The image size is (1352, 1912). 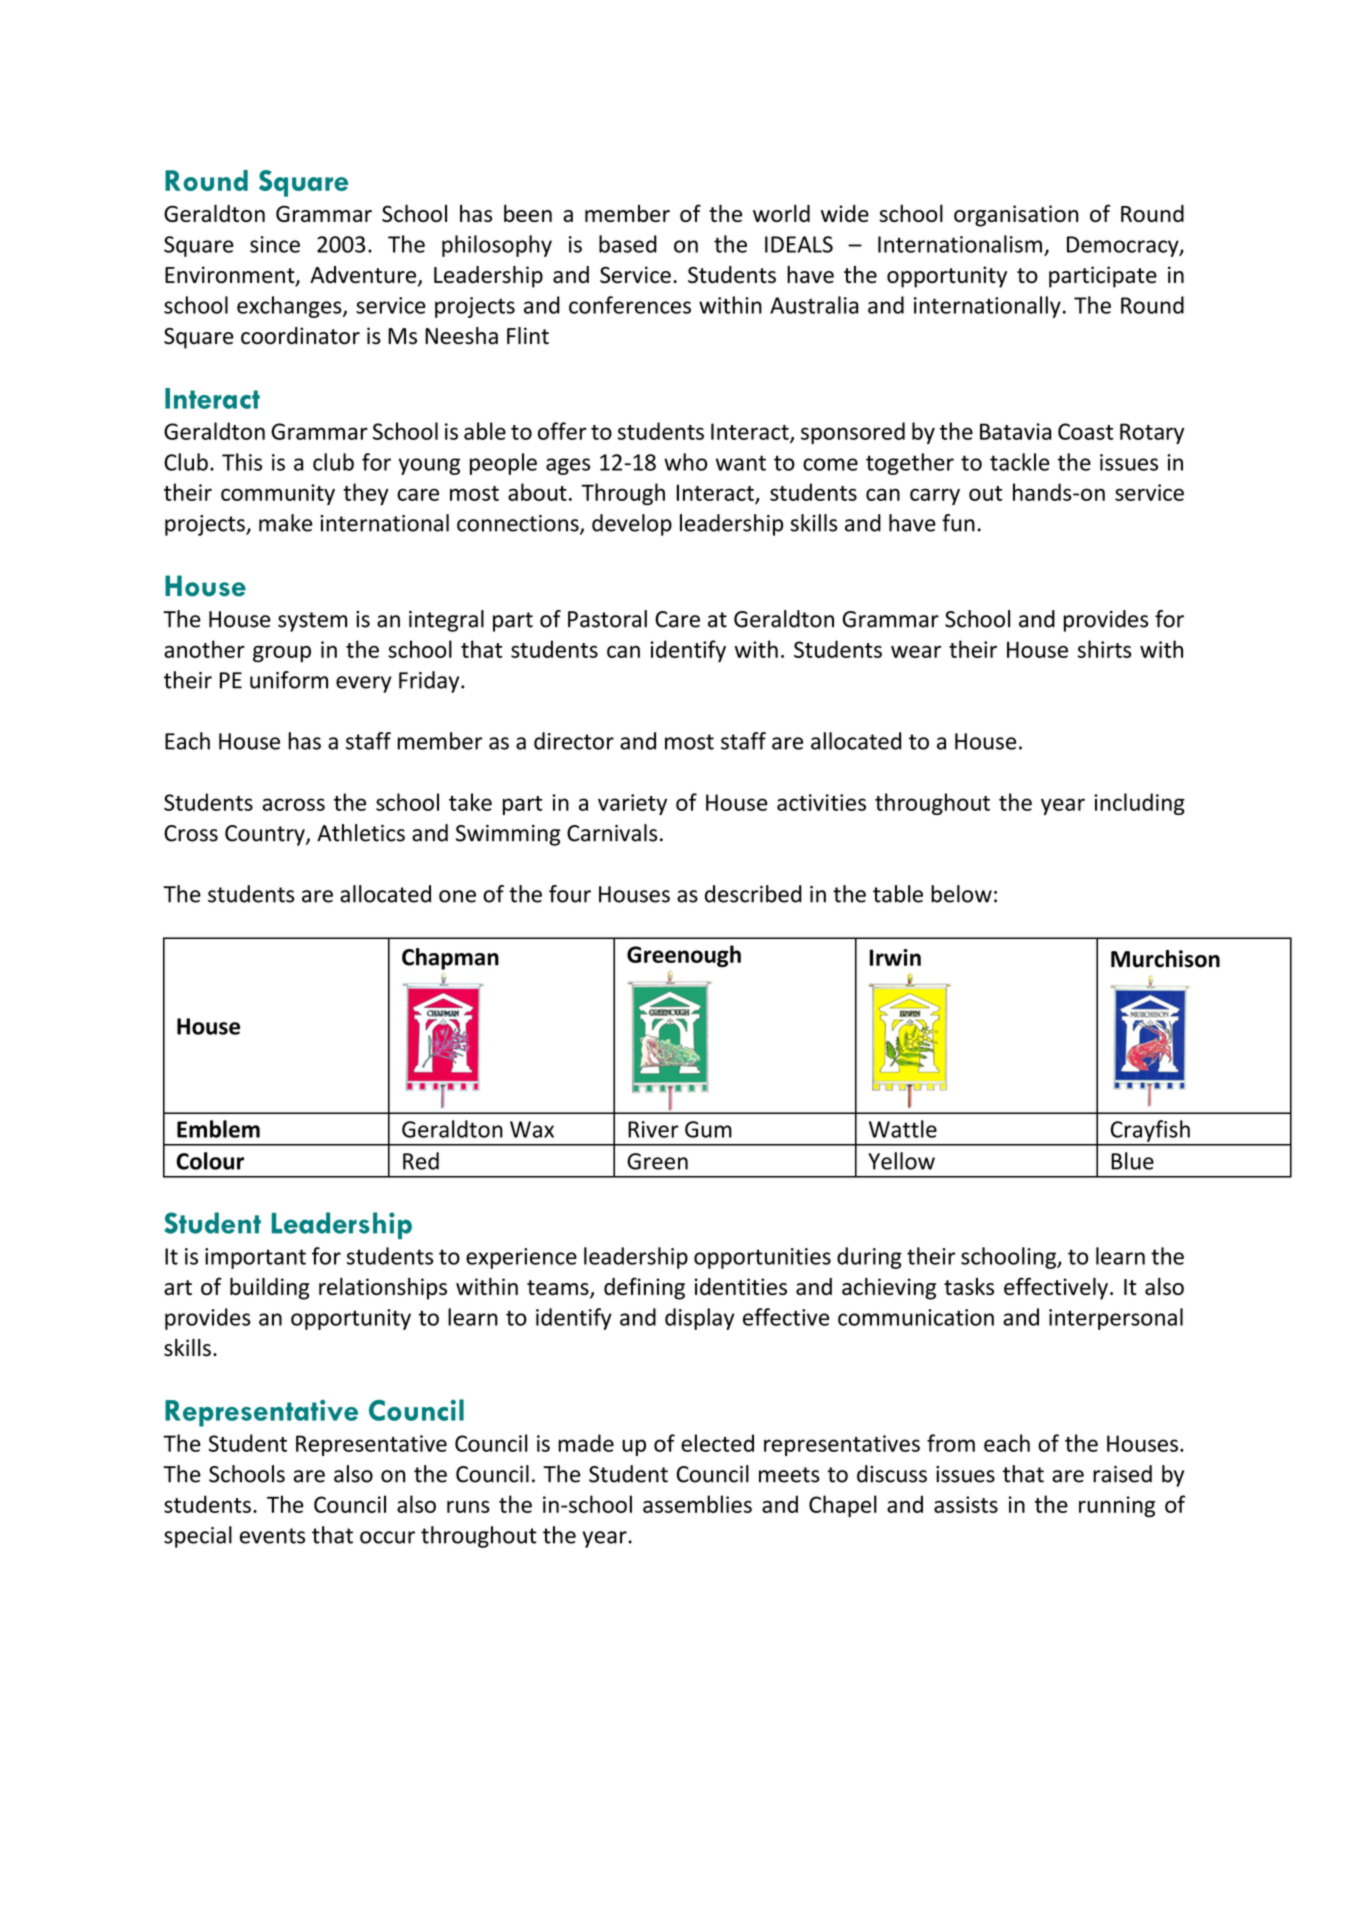 I want to click on organisation, so click(x=1016, y=216).
